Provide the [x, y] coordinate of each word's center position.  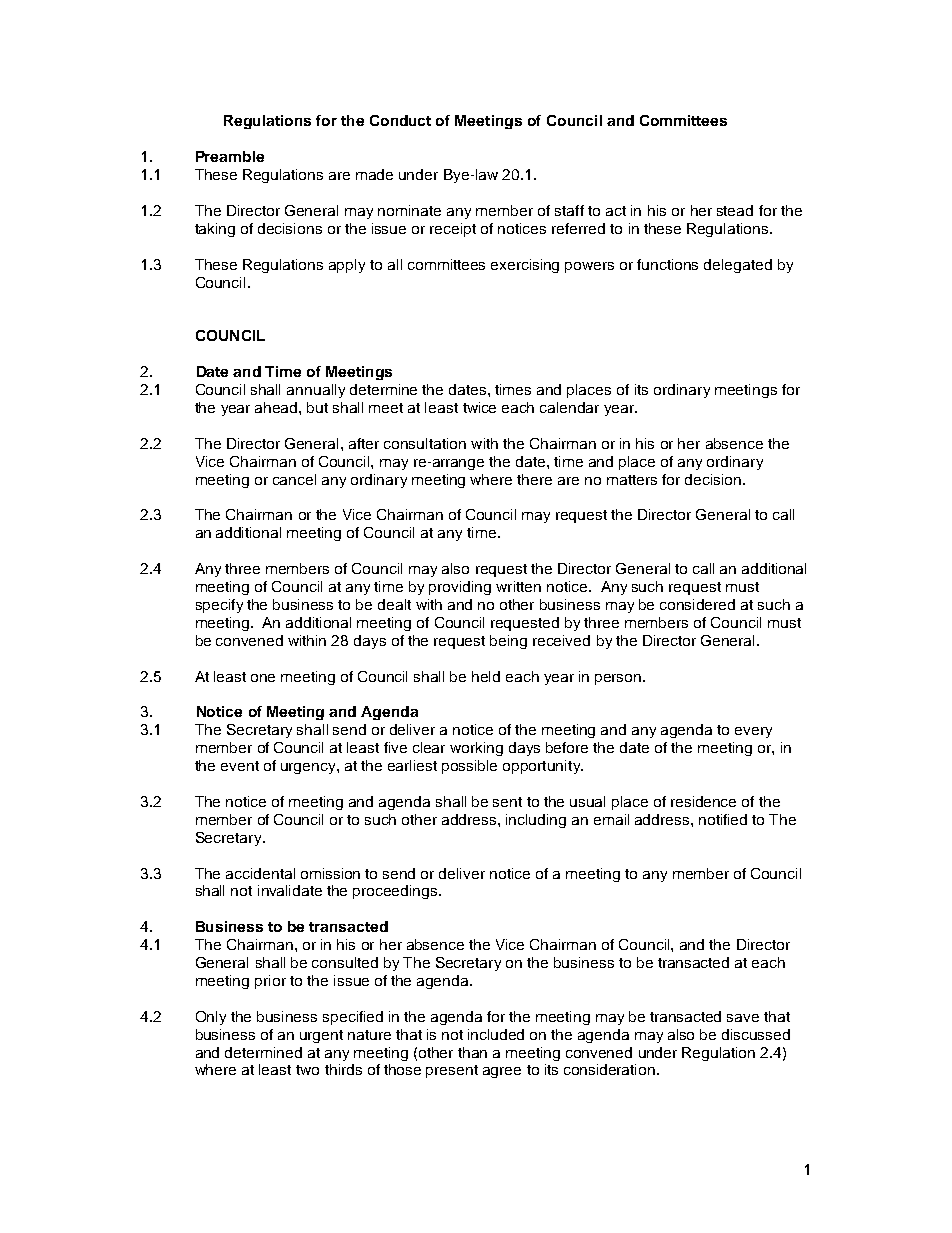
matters [632, 480]
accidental [260, 873]
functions [667, 264]
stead [735, 210]
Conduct [400, 120]
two [307, 1070]
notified [723, 819]
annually [316, 391]
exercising [525, 266]
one [263, 678]
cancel [294, 479]
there [534, 479]
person [619, 679]
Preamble [230, 156]
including [536, 821]
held [486, 676]
